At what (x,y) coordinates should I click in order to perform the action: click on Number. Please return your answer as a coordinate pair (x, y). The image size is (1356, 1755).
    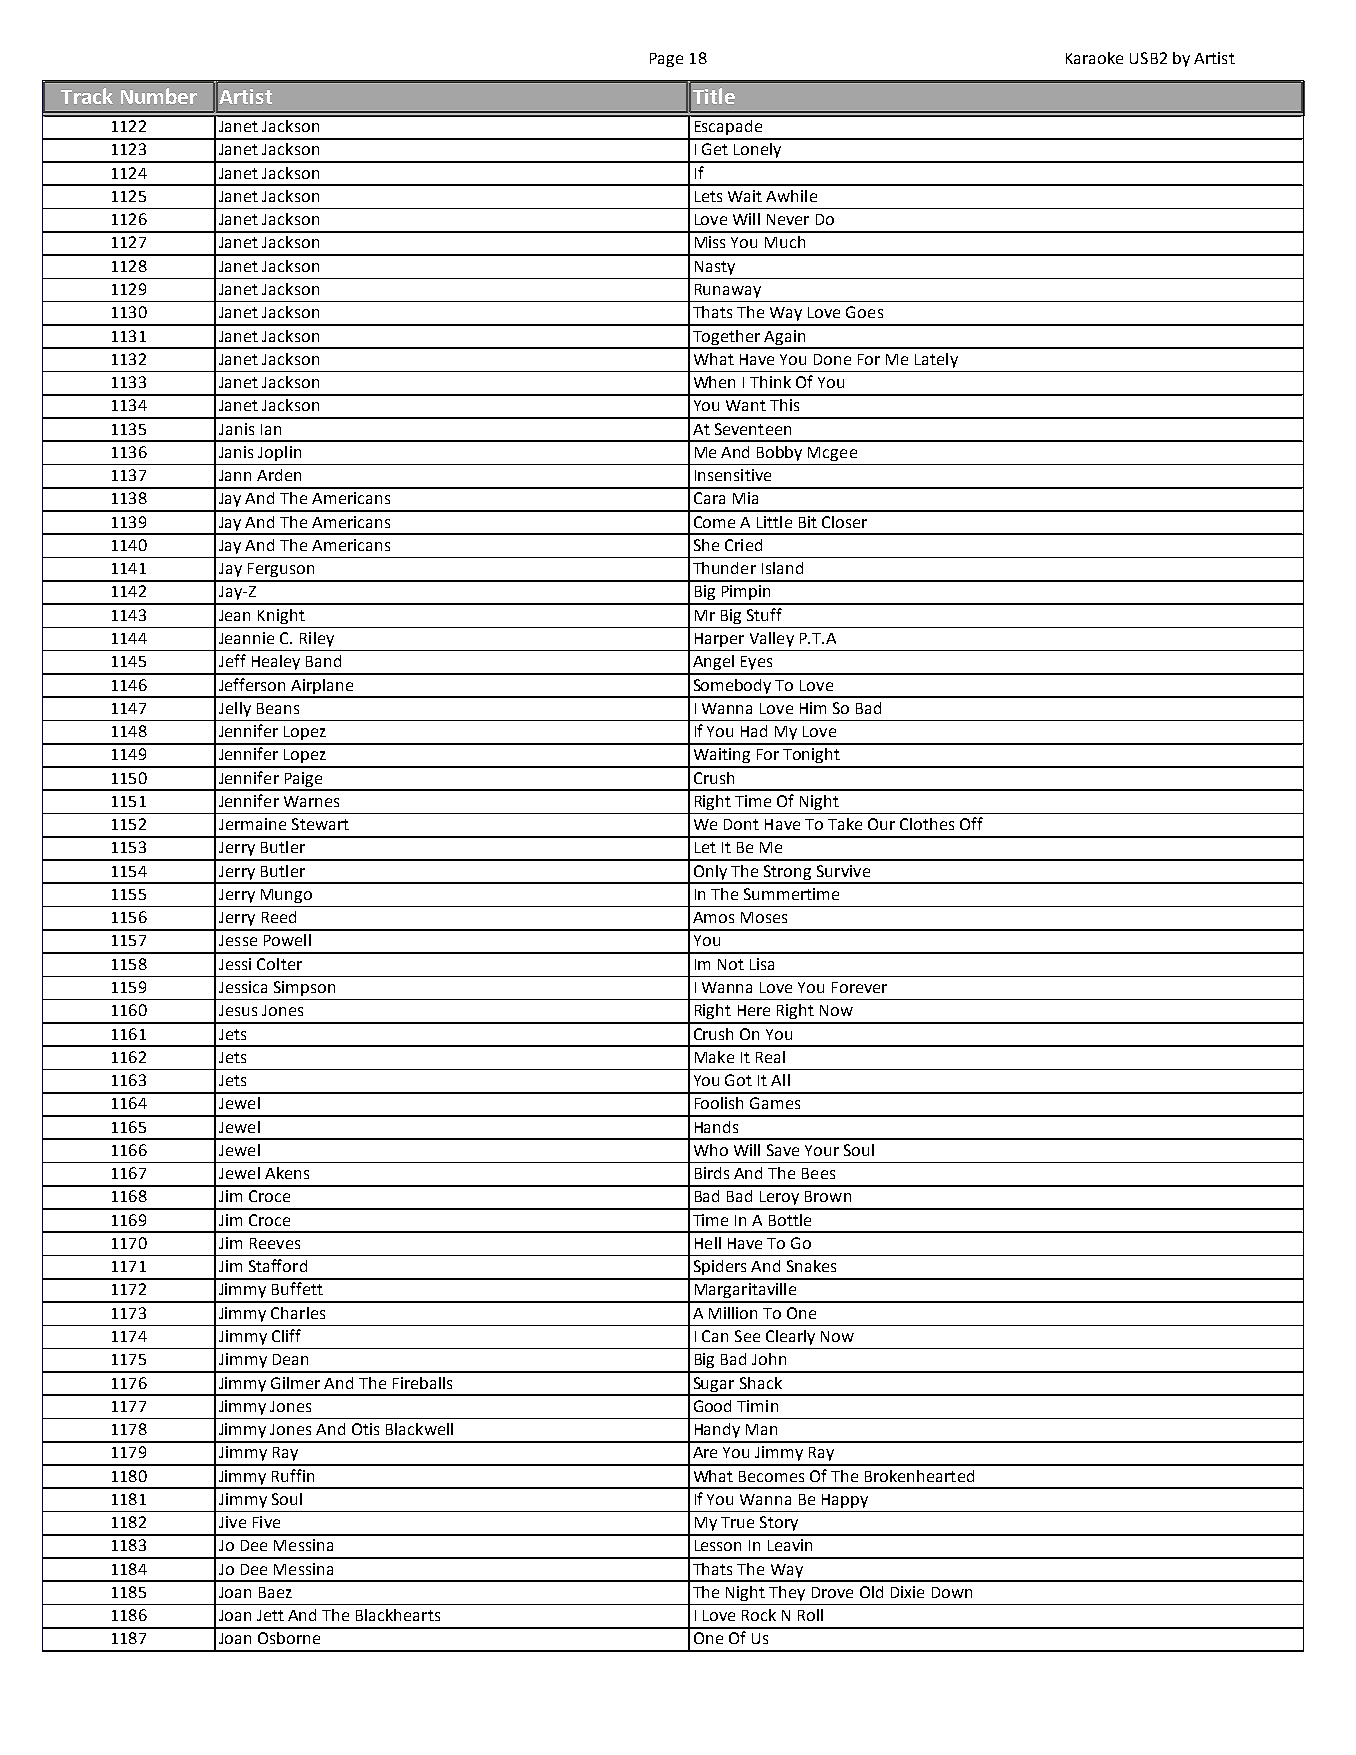
    Looking at the image, I should click on (159, 96).
